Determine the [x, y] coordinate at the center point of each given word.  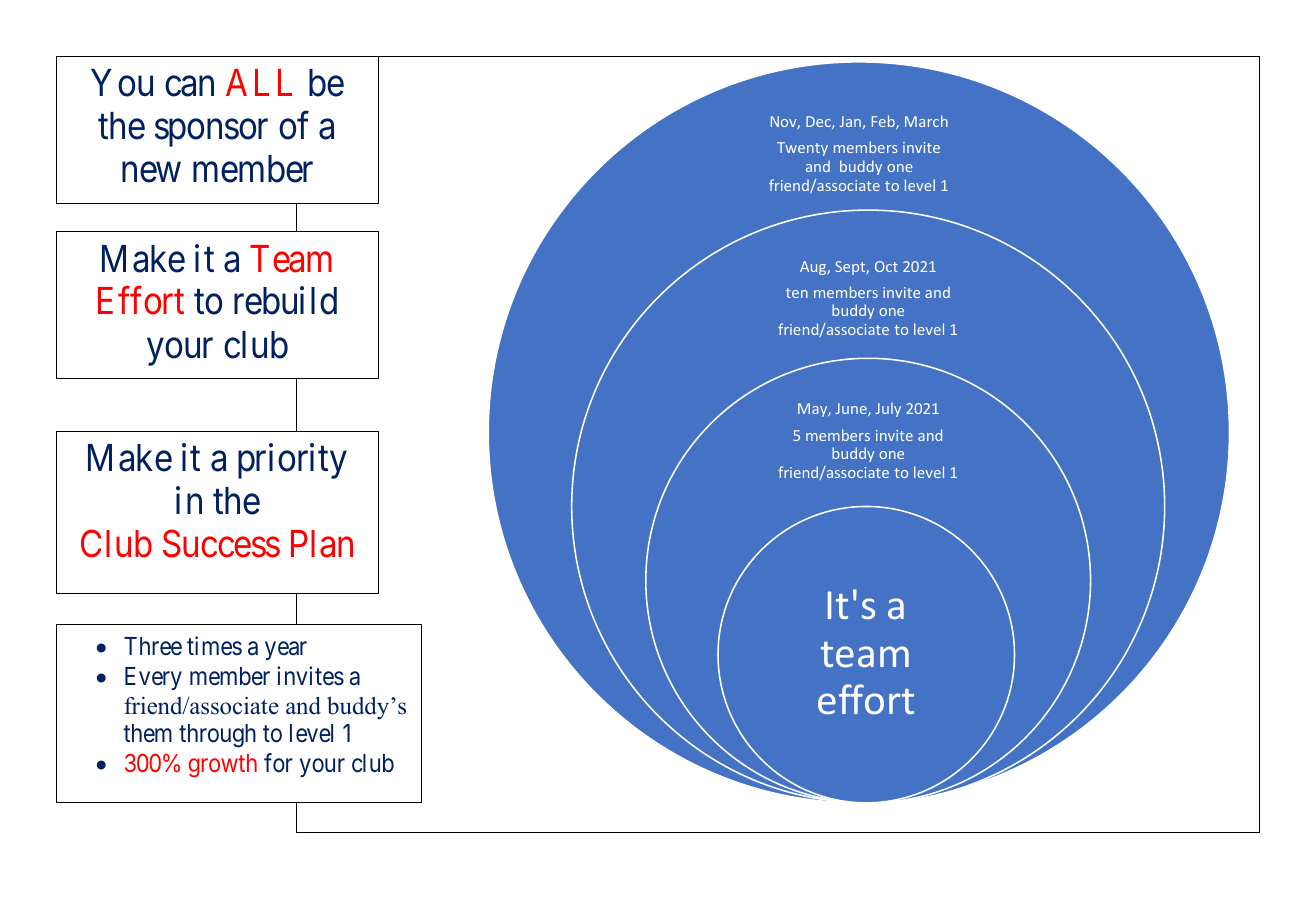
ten [797, 293]
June [852, 409]
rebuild [285, 301]
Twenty [802, 149]
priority [292, 461]
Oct [886, 266]
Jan [850, 121]
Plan [322, 544]
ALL [259, 82]
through [217, 736]
